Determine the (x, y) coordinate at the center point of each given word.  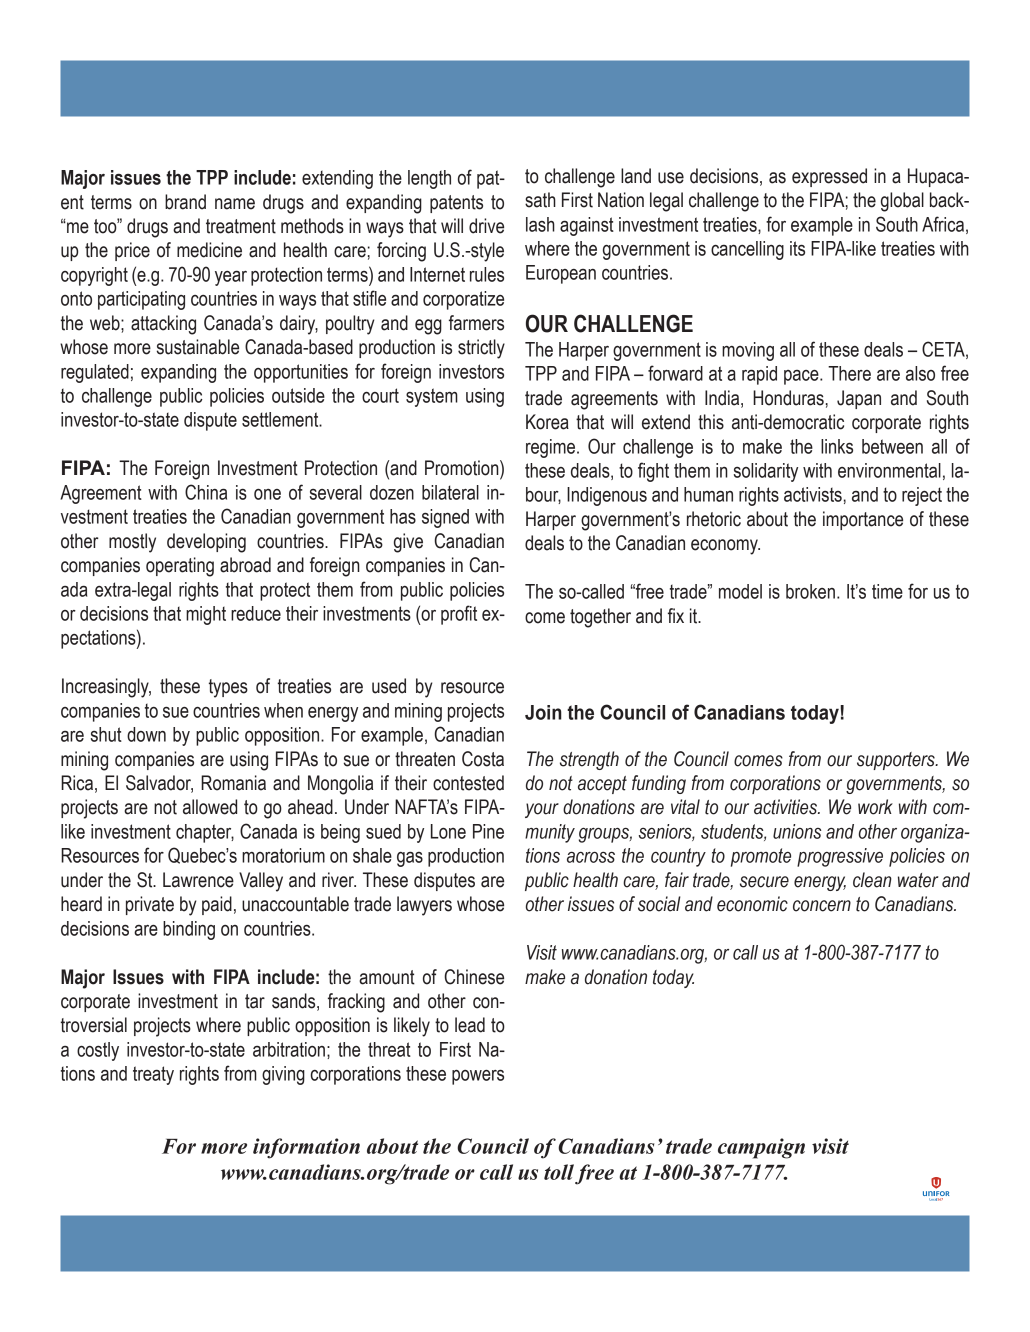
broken (810, 591)
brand (185, 202)
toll (559, 1172)
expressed (829, 177)
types (228, 688)
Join (543, 712)
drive (486, 226)
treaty (153, 1075)
